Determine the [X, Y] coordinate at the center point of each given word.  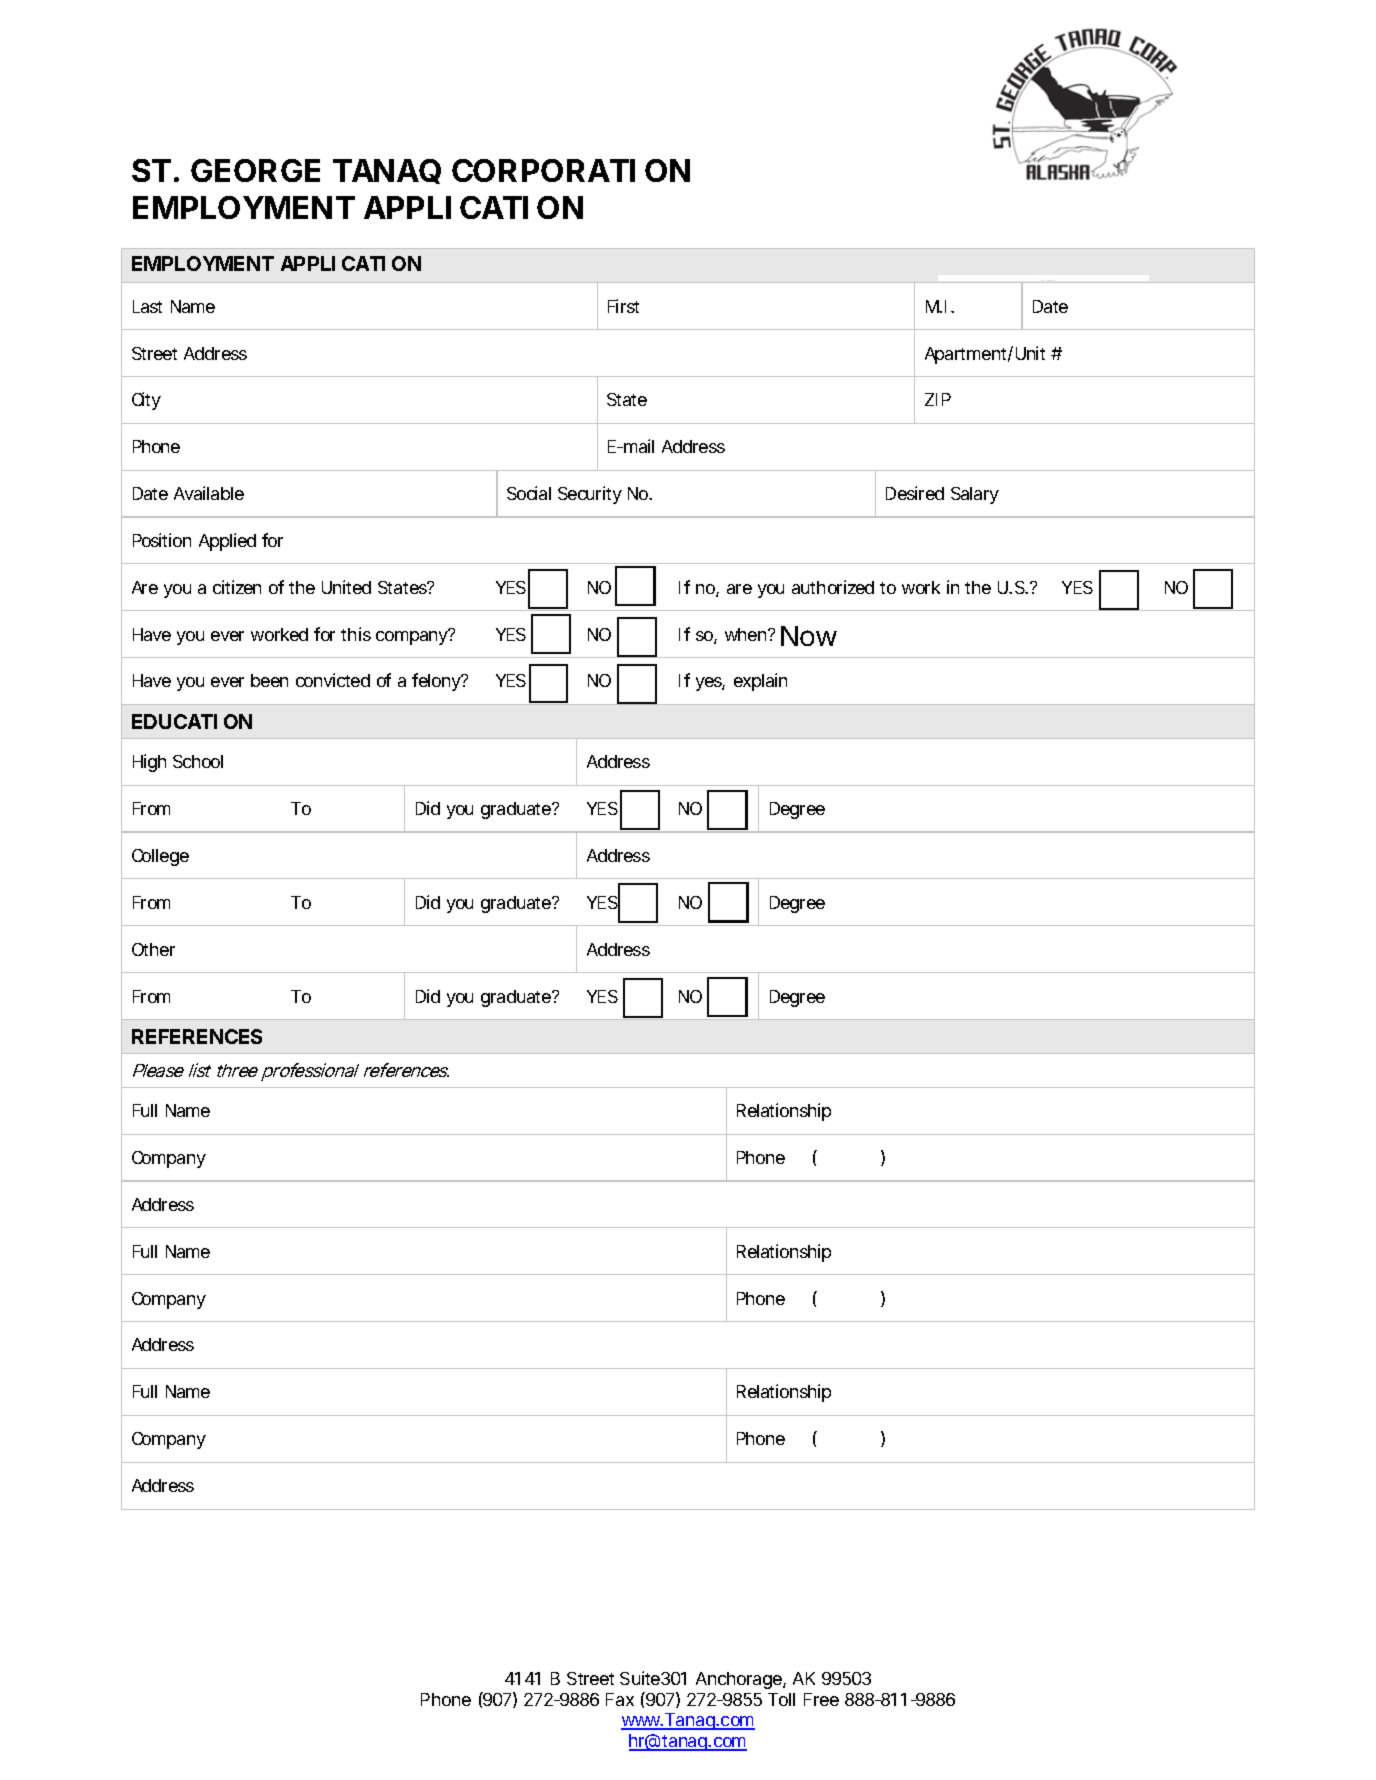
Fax [620, 1699]
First [623, 306]
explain [760, 682]
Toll [781, 1699]
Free [821, 1699]
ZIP [938, 399]
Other [153, 949]
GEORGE [255, 170]
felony [437, 682]
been [269, 680]
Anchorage [740, 1680]
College [160, 857]
